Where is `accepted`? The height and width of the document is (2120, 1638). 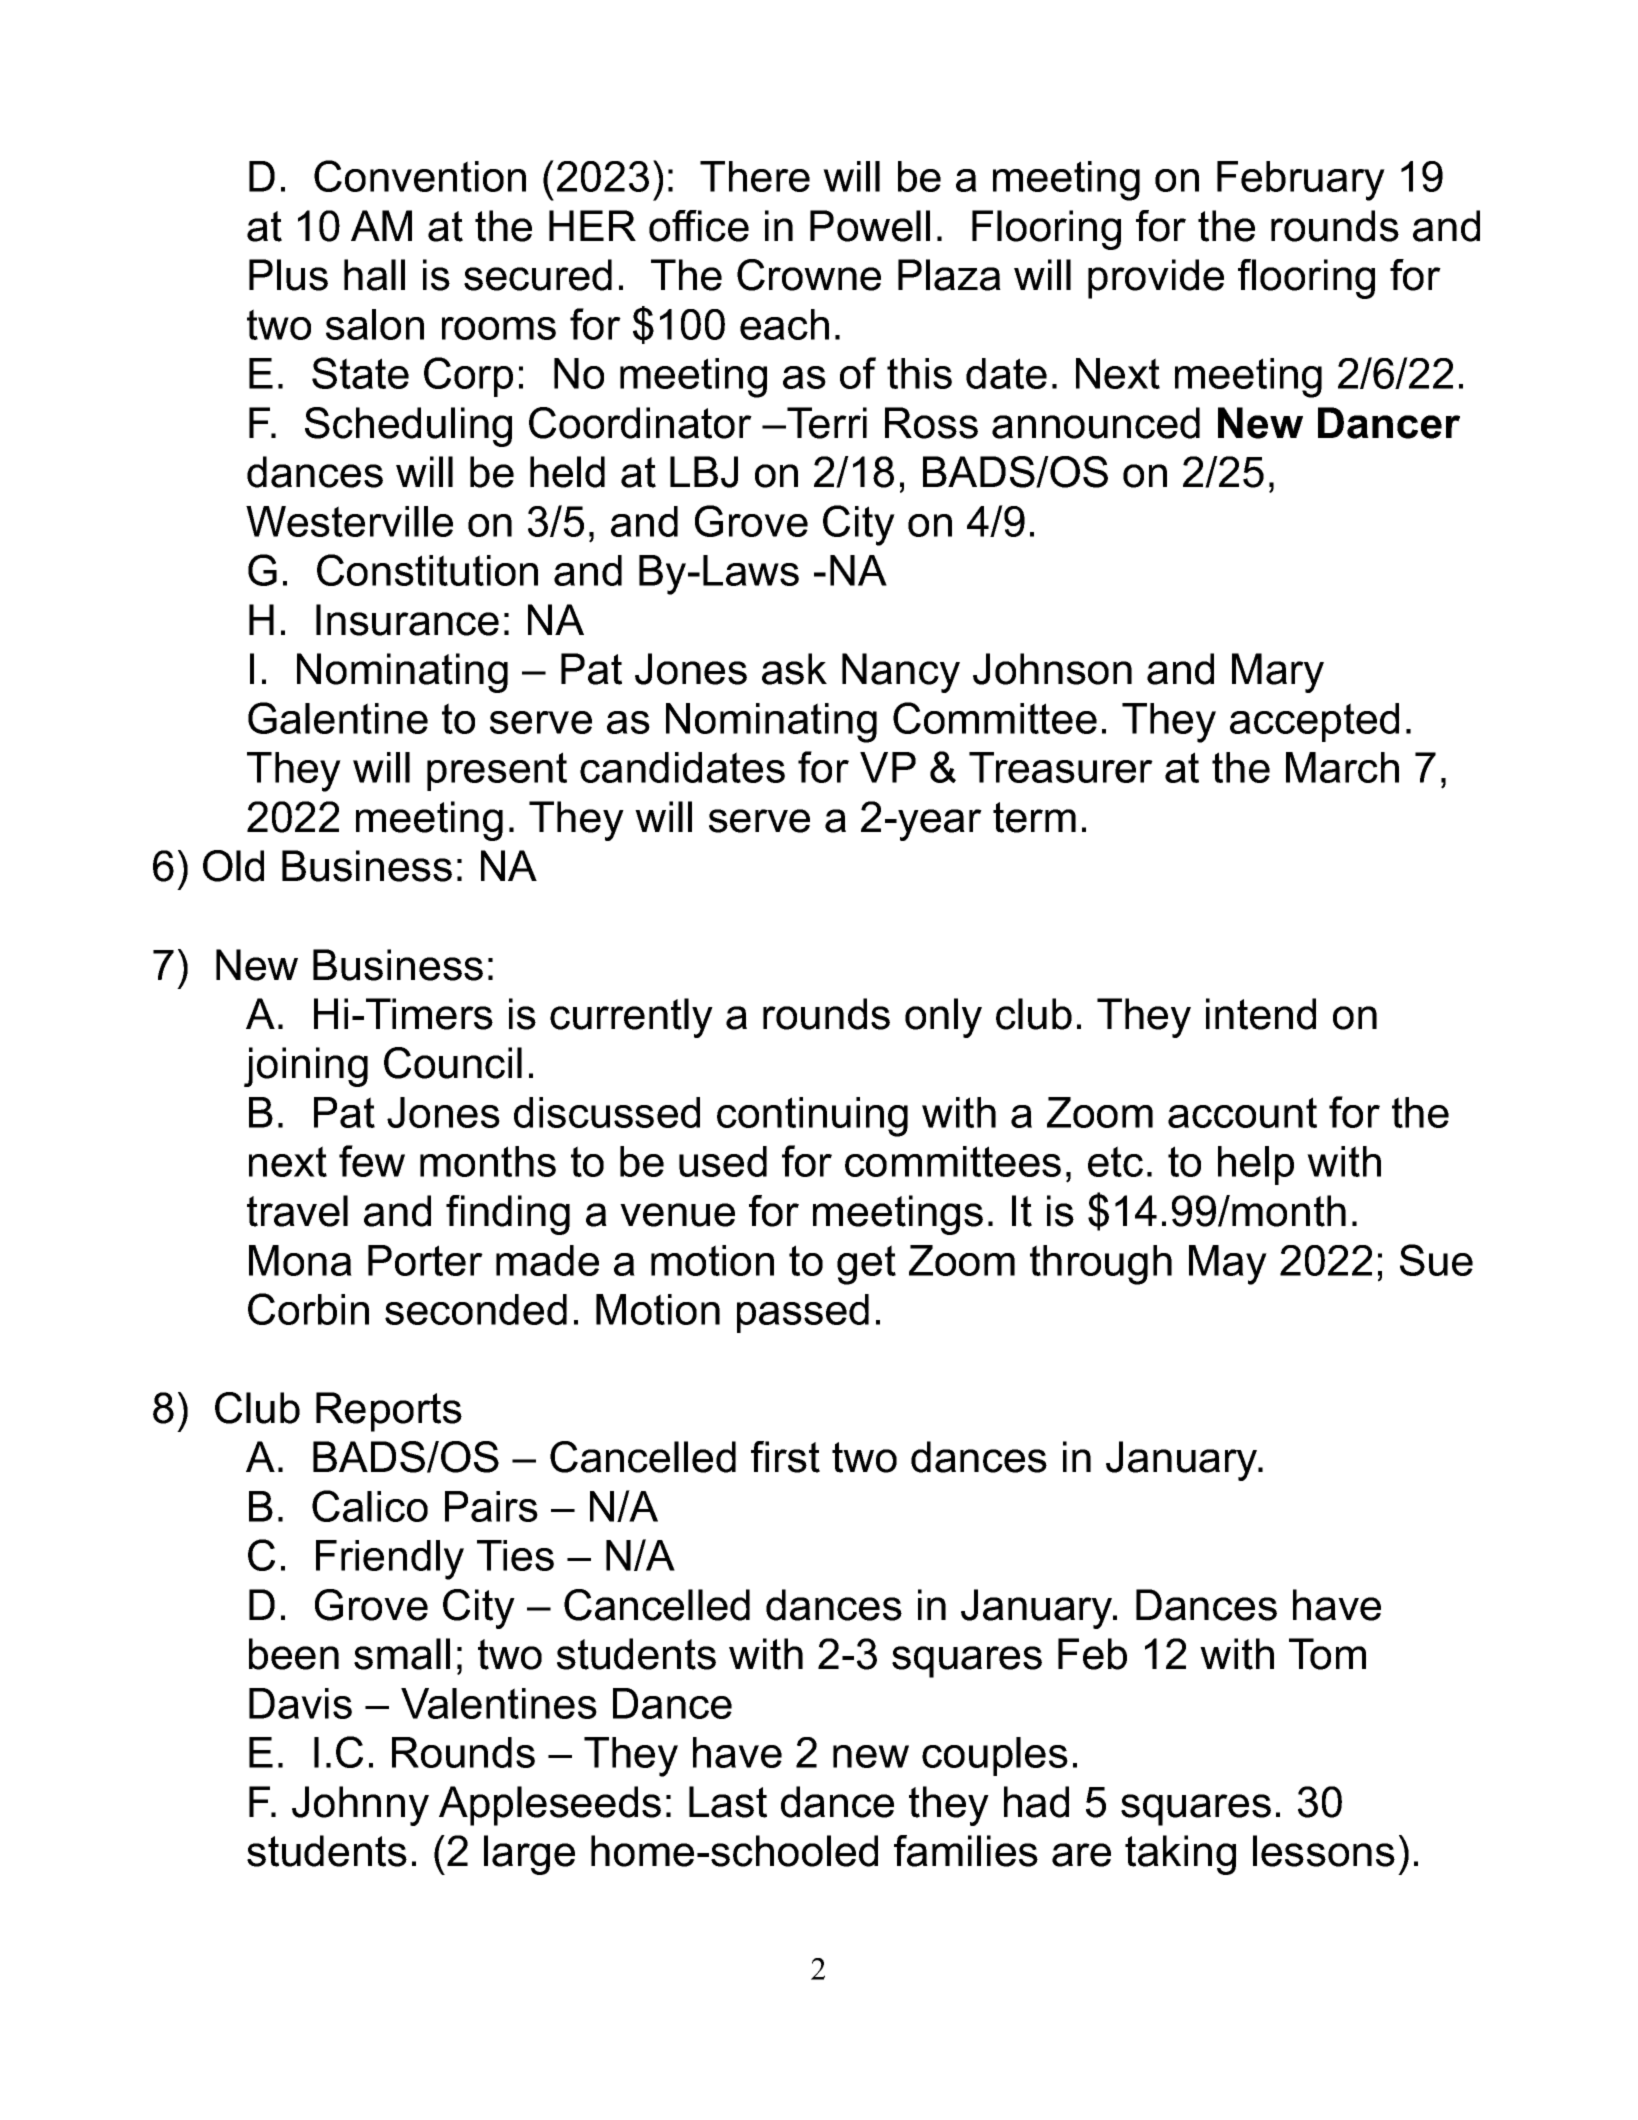
accepted is located at coordinates (1314, 722).
